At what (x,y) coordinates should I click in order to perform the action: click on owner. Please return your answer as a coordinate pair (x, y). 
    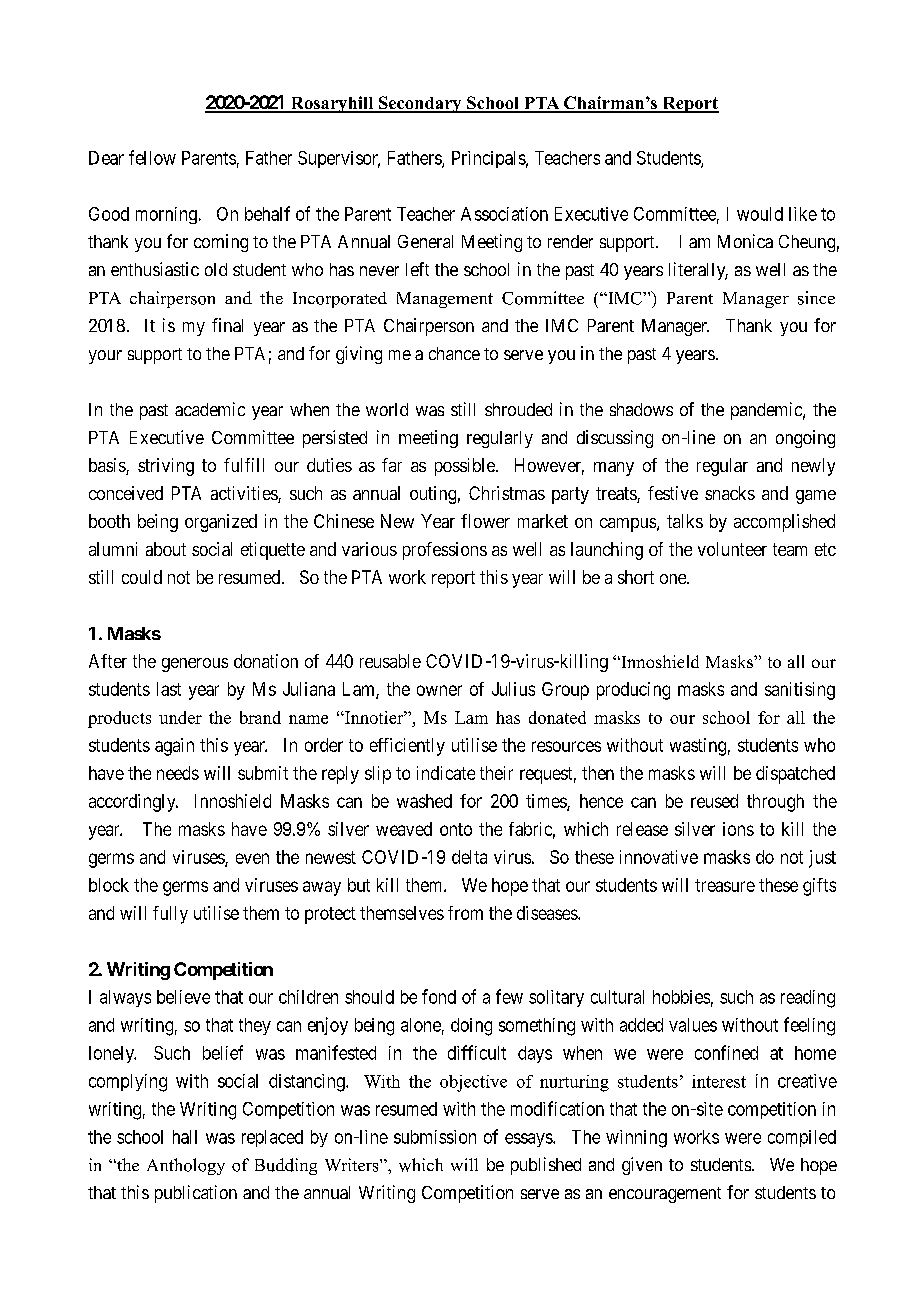
    Looking at the image, I should click on (439, 690).
